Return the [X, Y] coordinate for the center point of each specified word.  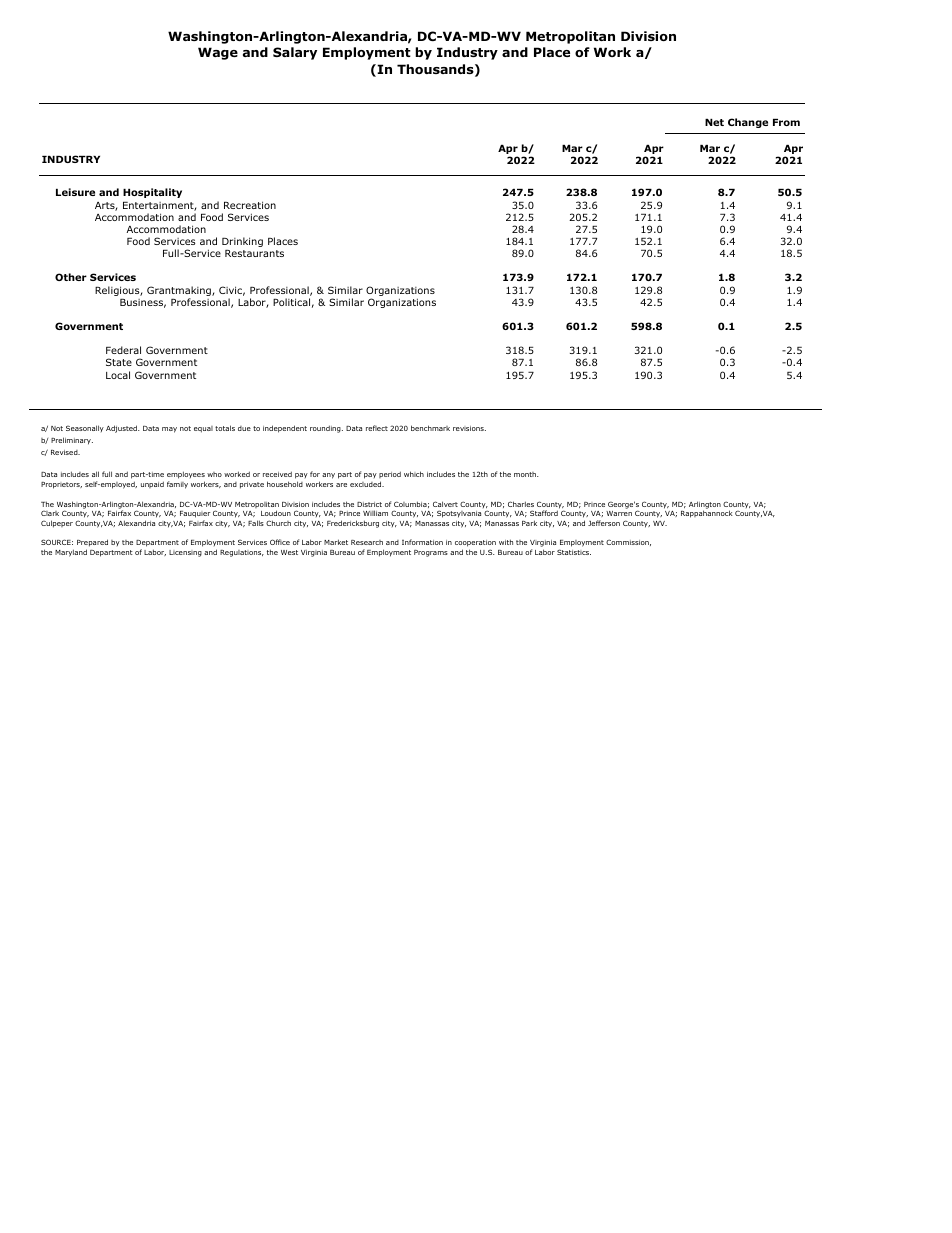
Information [422, 542]
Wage [218, 53]
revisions [469, 428]
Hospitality [152, 193]
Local [118, 375]
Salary [295, 53]
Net [714, 122]
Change [748, 123]
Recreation [250, 205]
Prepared [92, 544]
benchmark [430, 428]
